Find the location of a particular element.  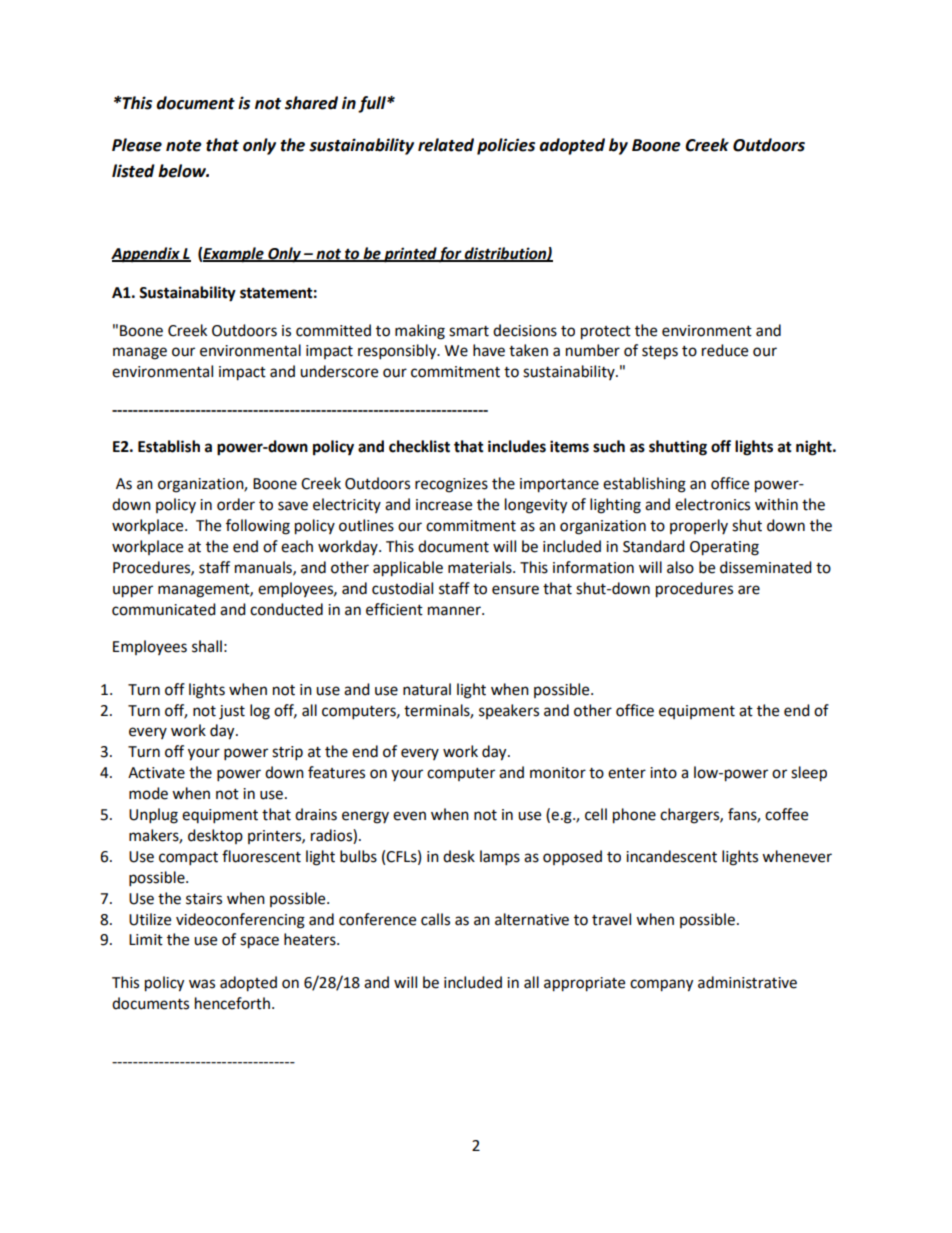

note is located at coordinates (184, 146).
